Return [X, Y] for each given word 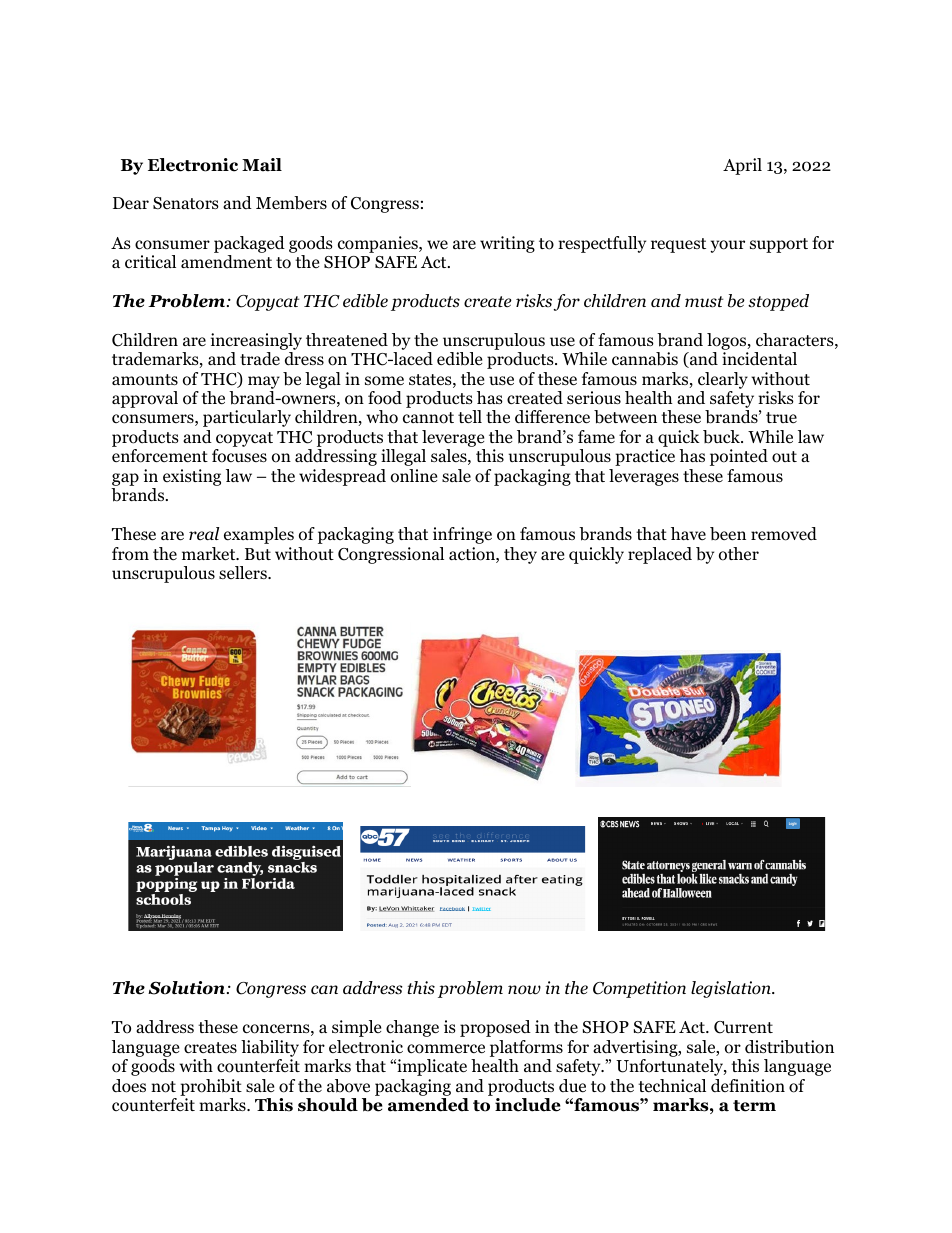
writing [507, 244]
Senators [186, 203]
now [524, 990]
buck [723, 437]
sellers [244, 572]
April [742, 166]
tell [470, 417]
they [520, 555]
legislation [732, 989]
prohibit [211, 1087]
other [739, 554]
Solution [186, 988]
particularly [247, 418]
